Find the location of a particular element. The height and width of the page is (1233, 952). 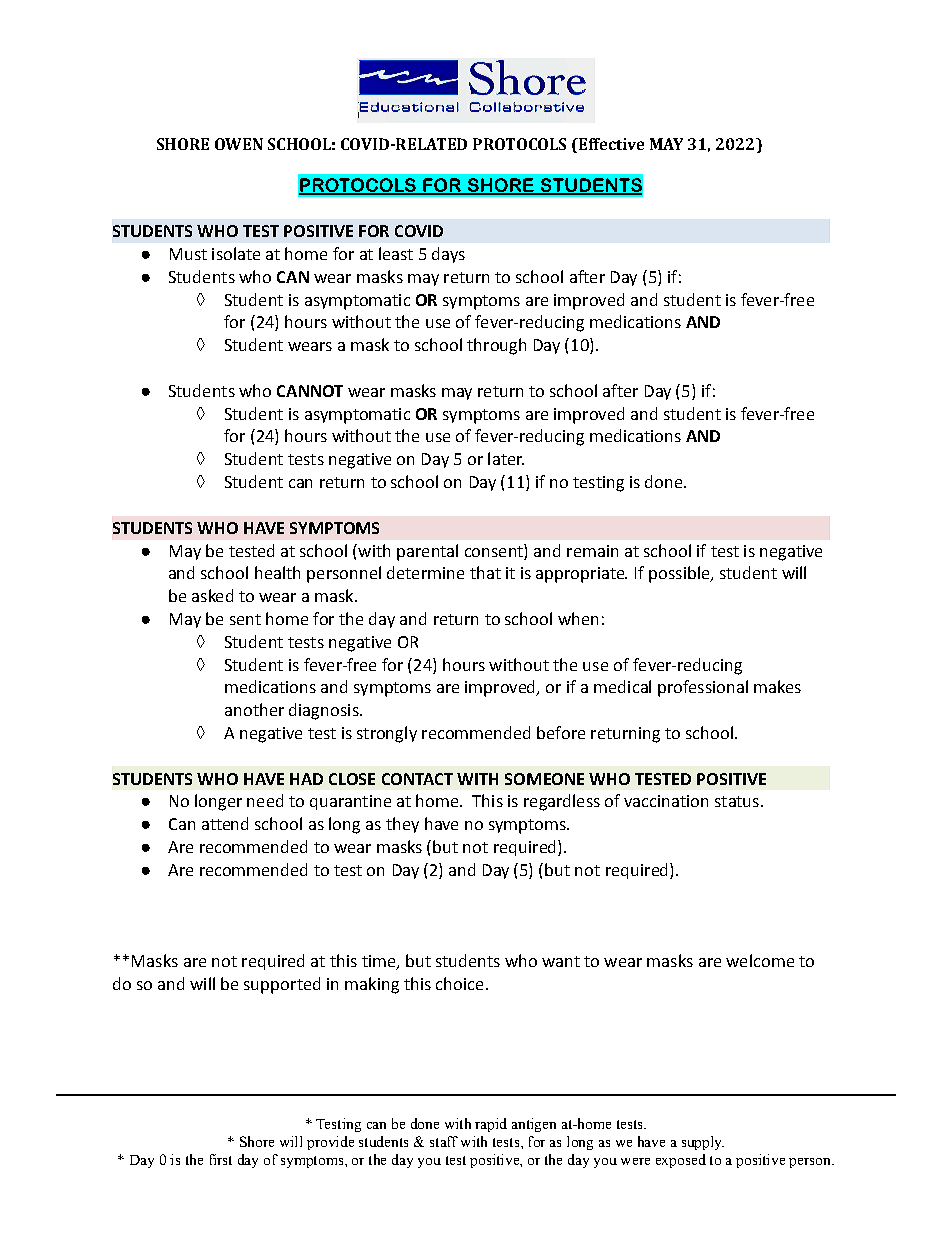

rapid is located at coordinates (491, 1125).
